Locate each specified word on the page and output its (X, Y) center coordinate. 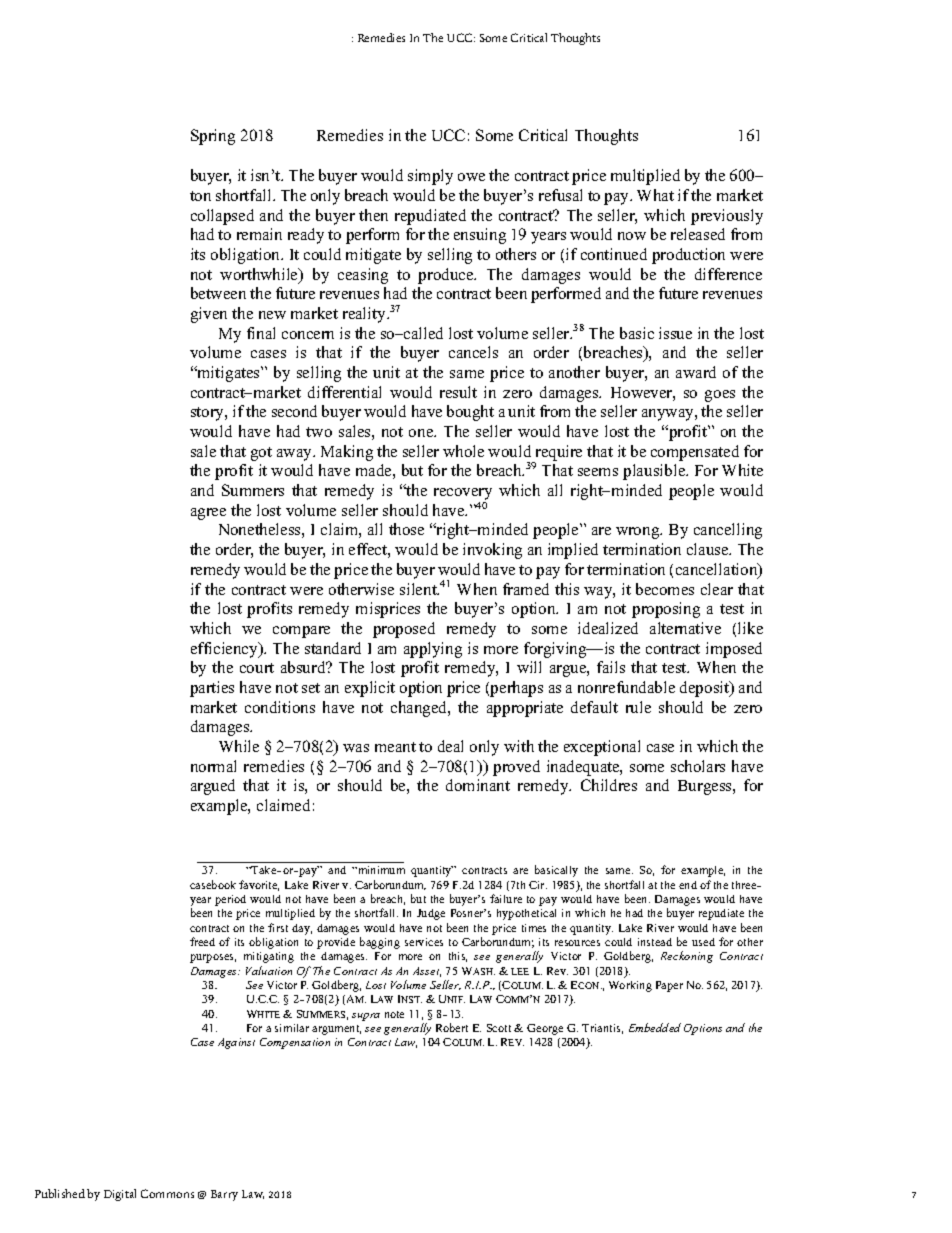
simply (430, 177)
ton (200, 196)
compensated (695, 453)
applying (433, 650)
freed (202, 941)
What (655, 195)
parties (212, 689)
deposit (706, 689)
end (688, 885)
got (261, 454)
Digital (120, 1195)
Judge (431, 914)
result (458, 392)
